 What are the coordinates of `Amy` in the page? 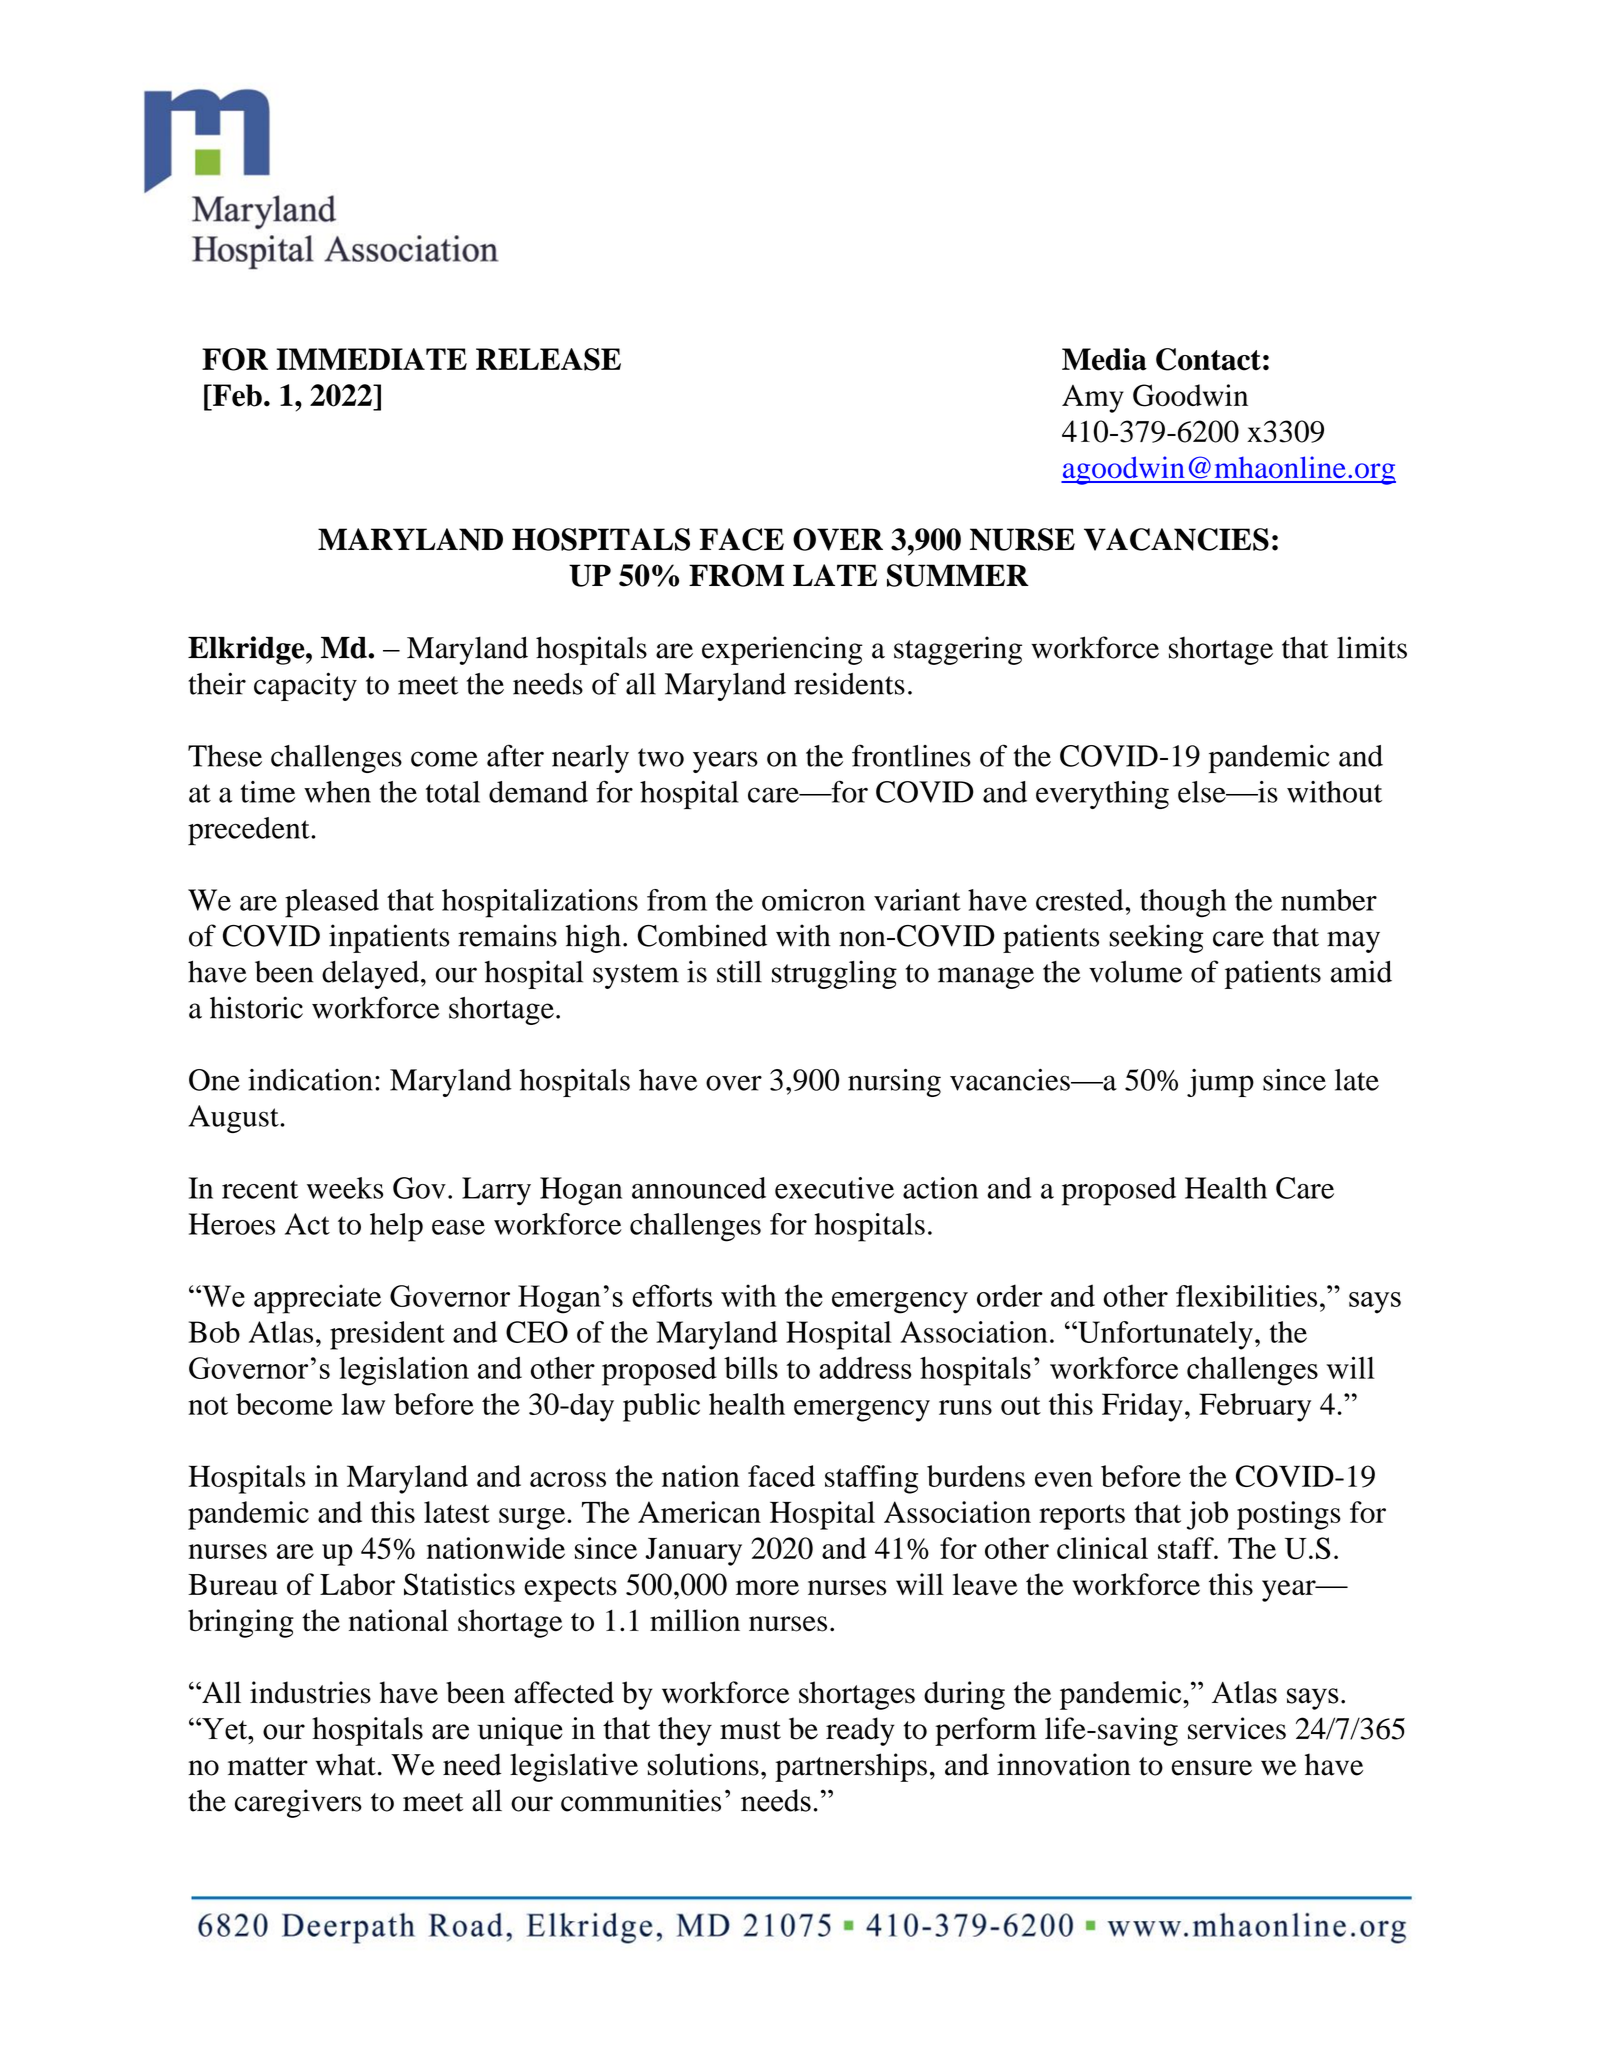 It's located at (1093, 399).
